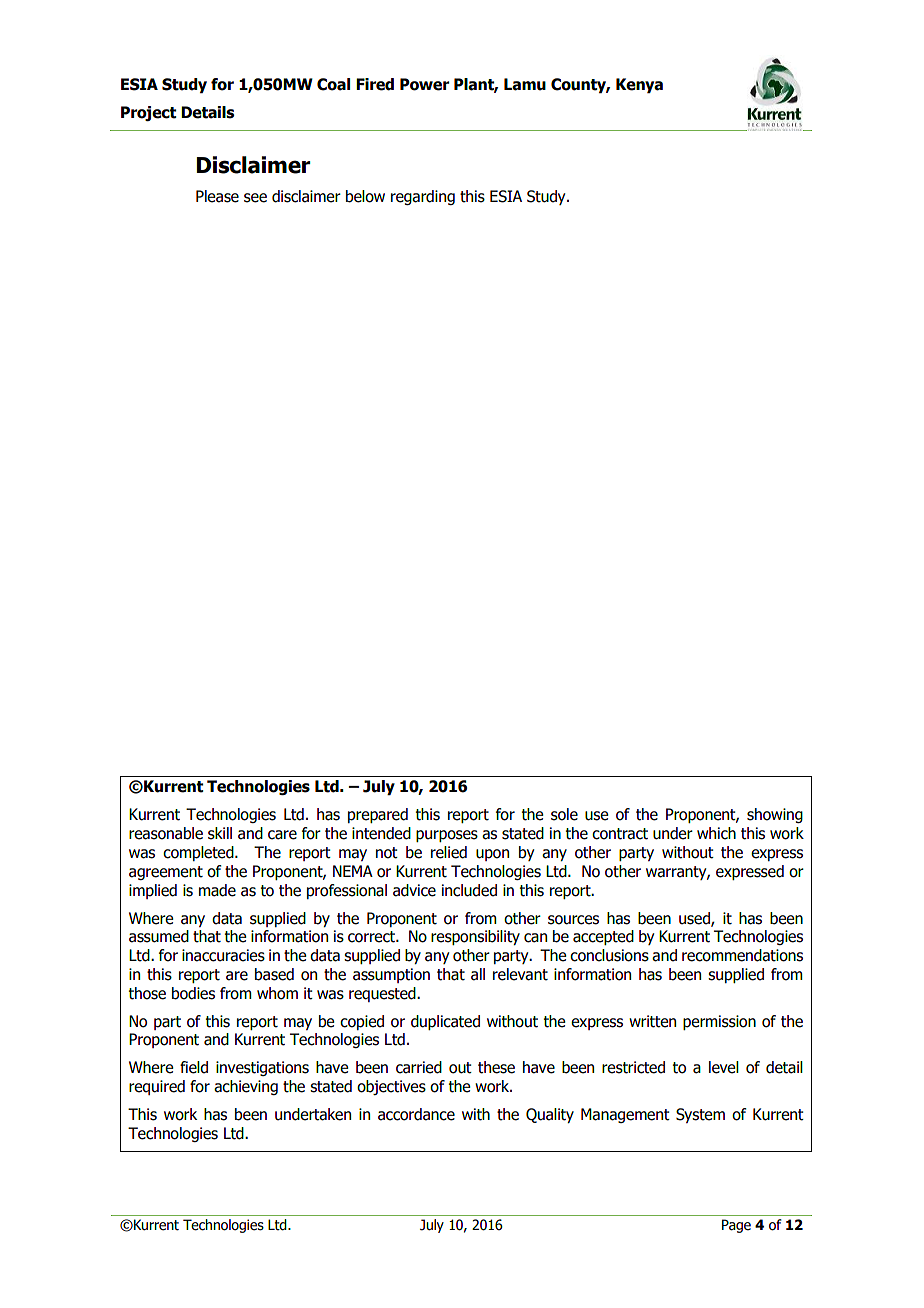 The image size is (924, 1308). I want to click on purposes, so click(447, 836).
